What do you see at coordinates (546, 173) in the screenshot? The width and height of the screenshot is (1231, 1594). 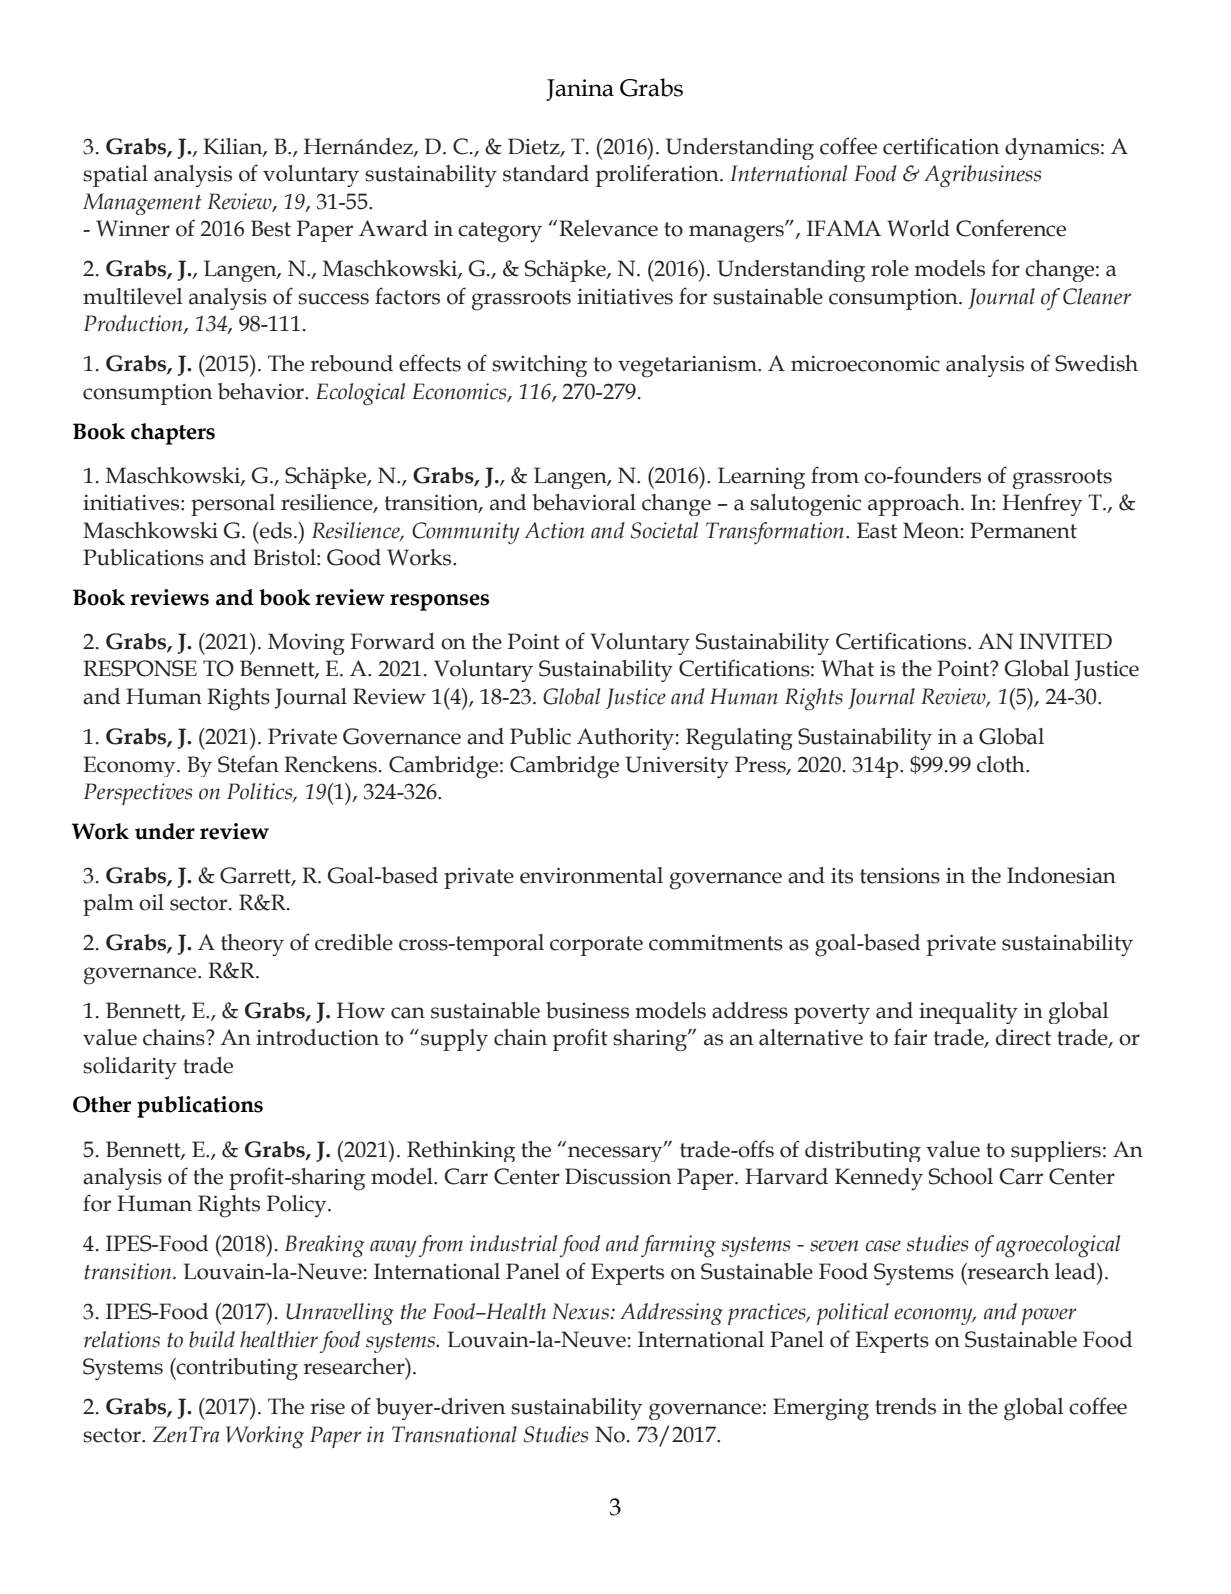 I see `standard` at bounding box center [546, 173].
